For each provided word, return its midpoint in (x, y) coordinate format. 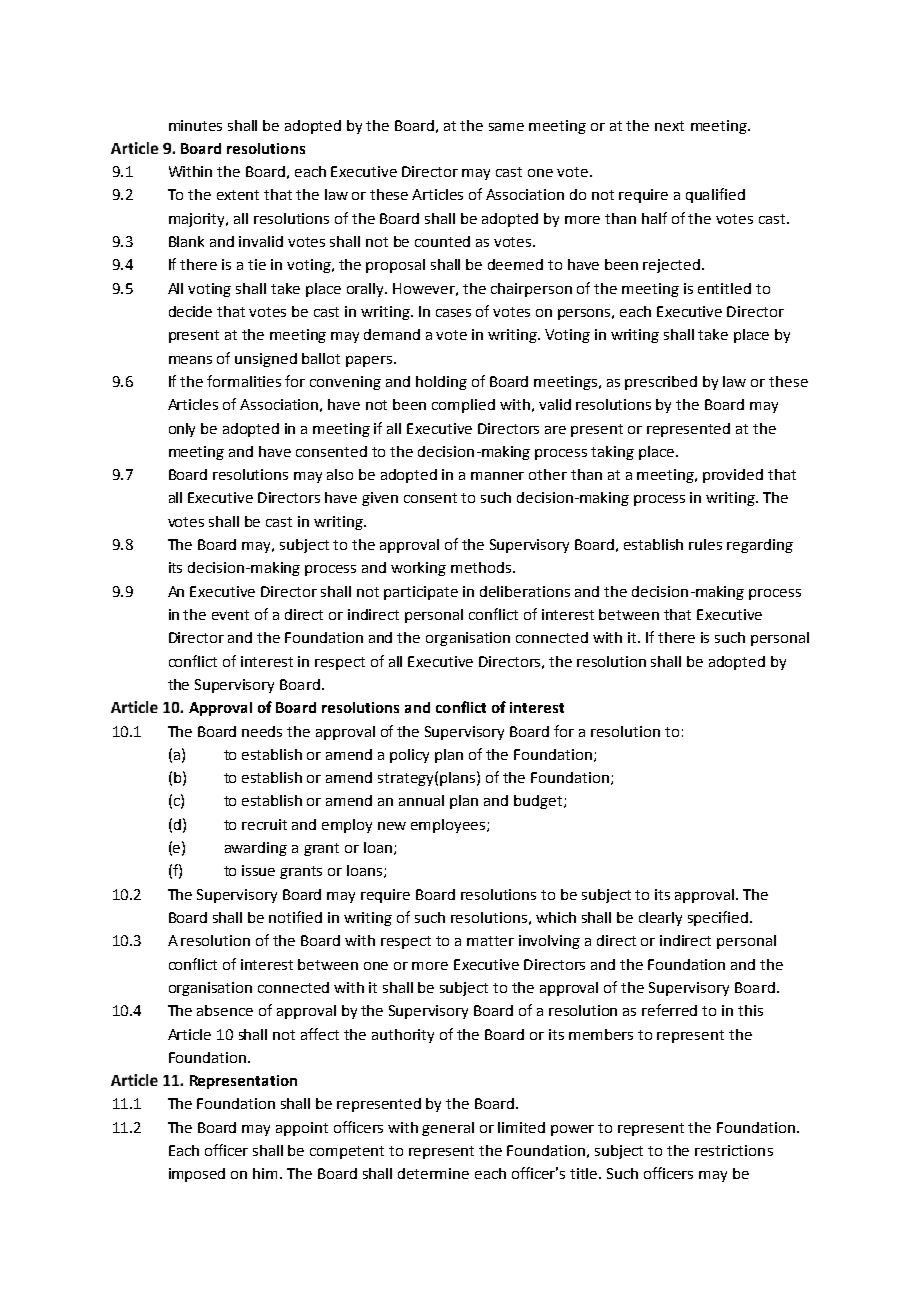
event (230, 615)
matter (490, 941)
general (448, 1129)
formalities (244, 381)
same (506, 127)
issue (258, 870)
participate (421, 593)
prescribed (661, 383)
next (669, 126)
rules (705, 544)
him (265, 1173)
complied (463, 406)
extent (238, 195)
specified (718, 918)
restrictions (734, 1150)
